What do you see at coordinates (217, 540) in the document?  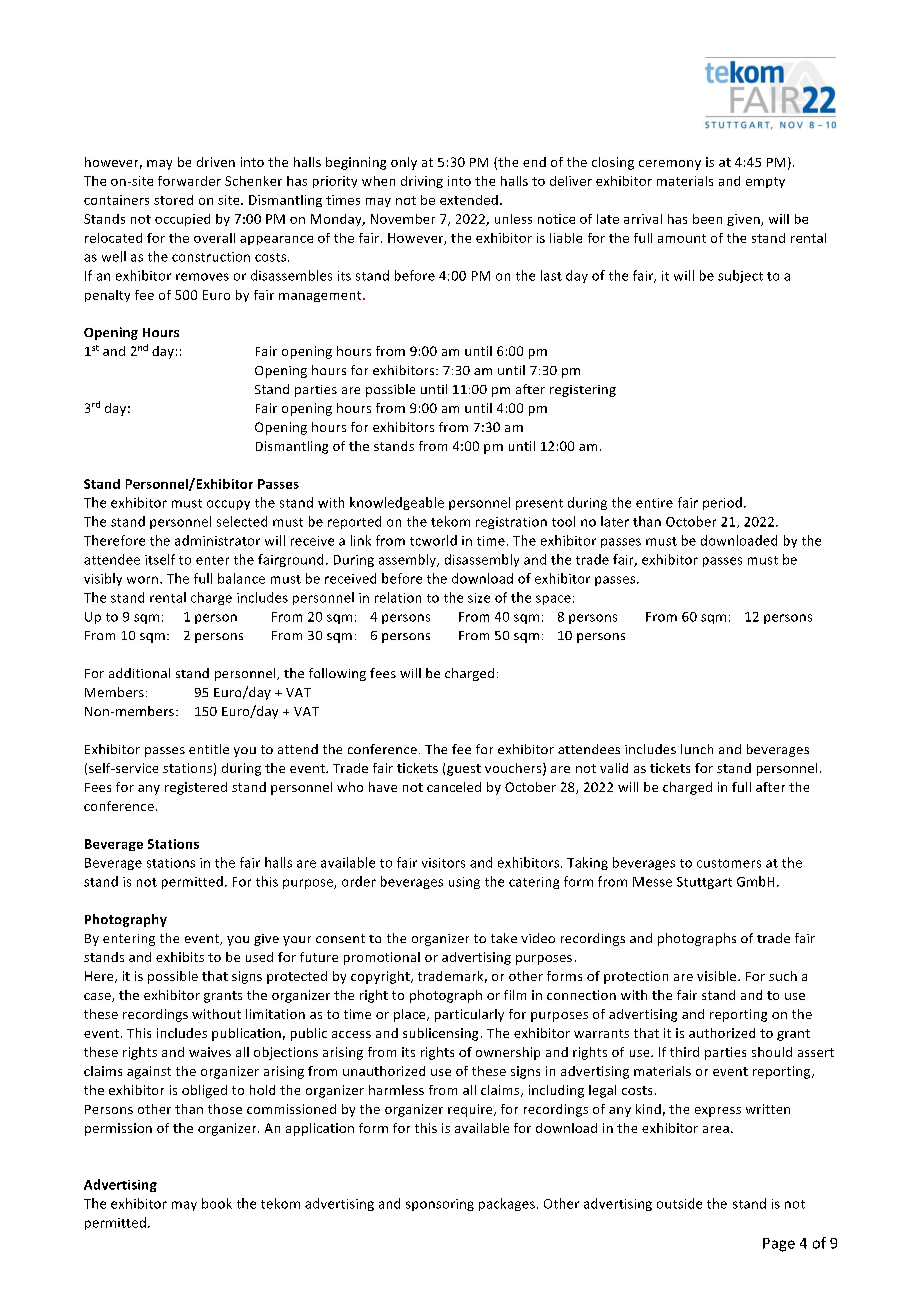 I see `administrator` at bounding box center [217, 540].
